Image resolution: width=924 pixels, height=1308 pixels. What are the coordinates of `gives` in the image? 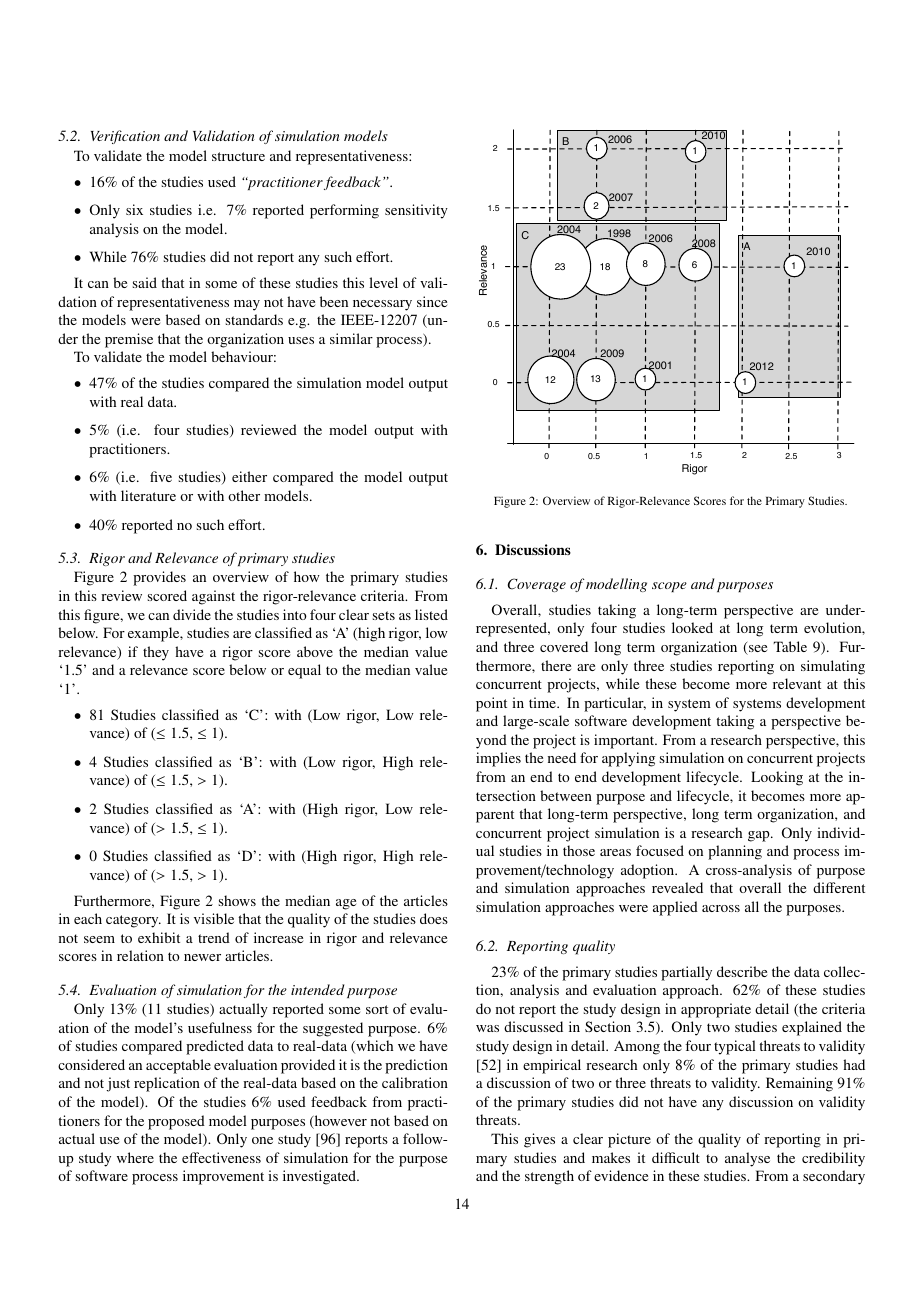 It's located at (539, 1140).
